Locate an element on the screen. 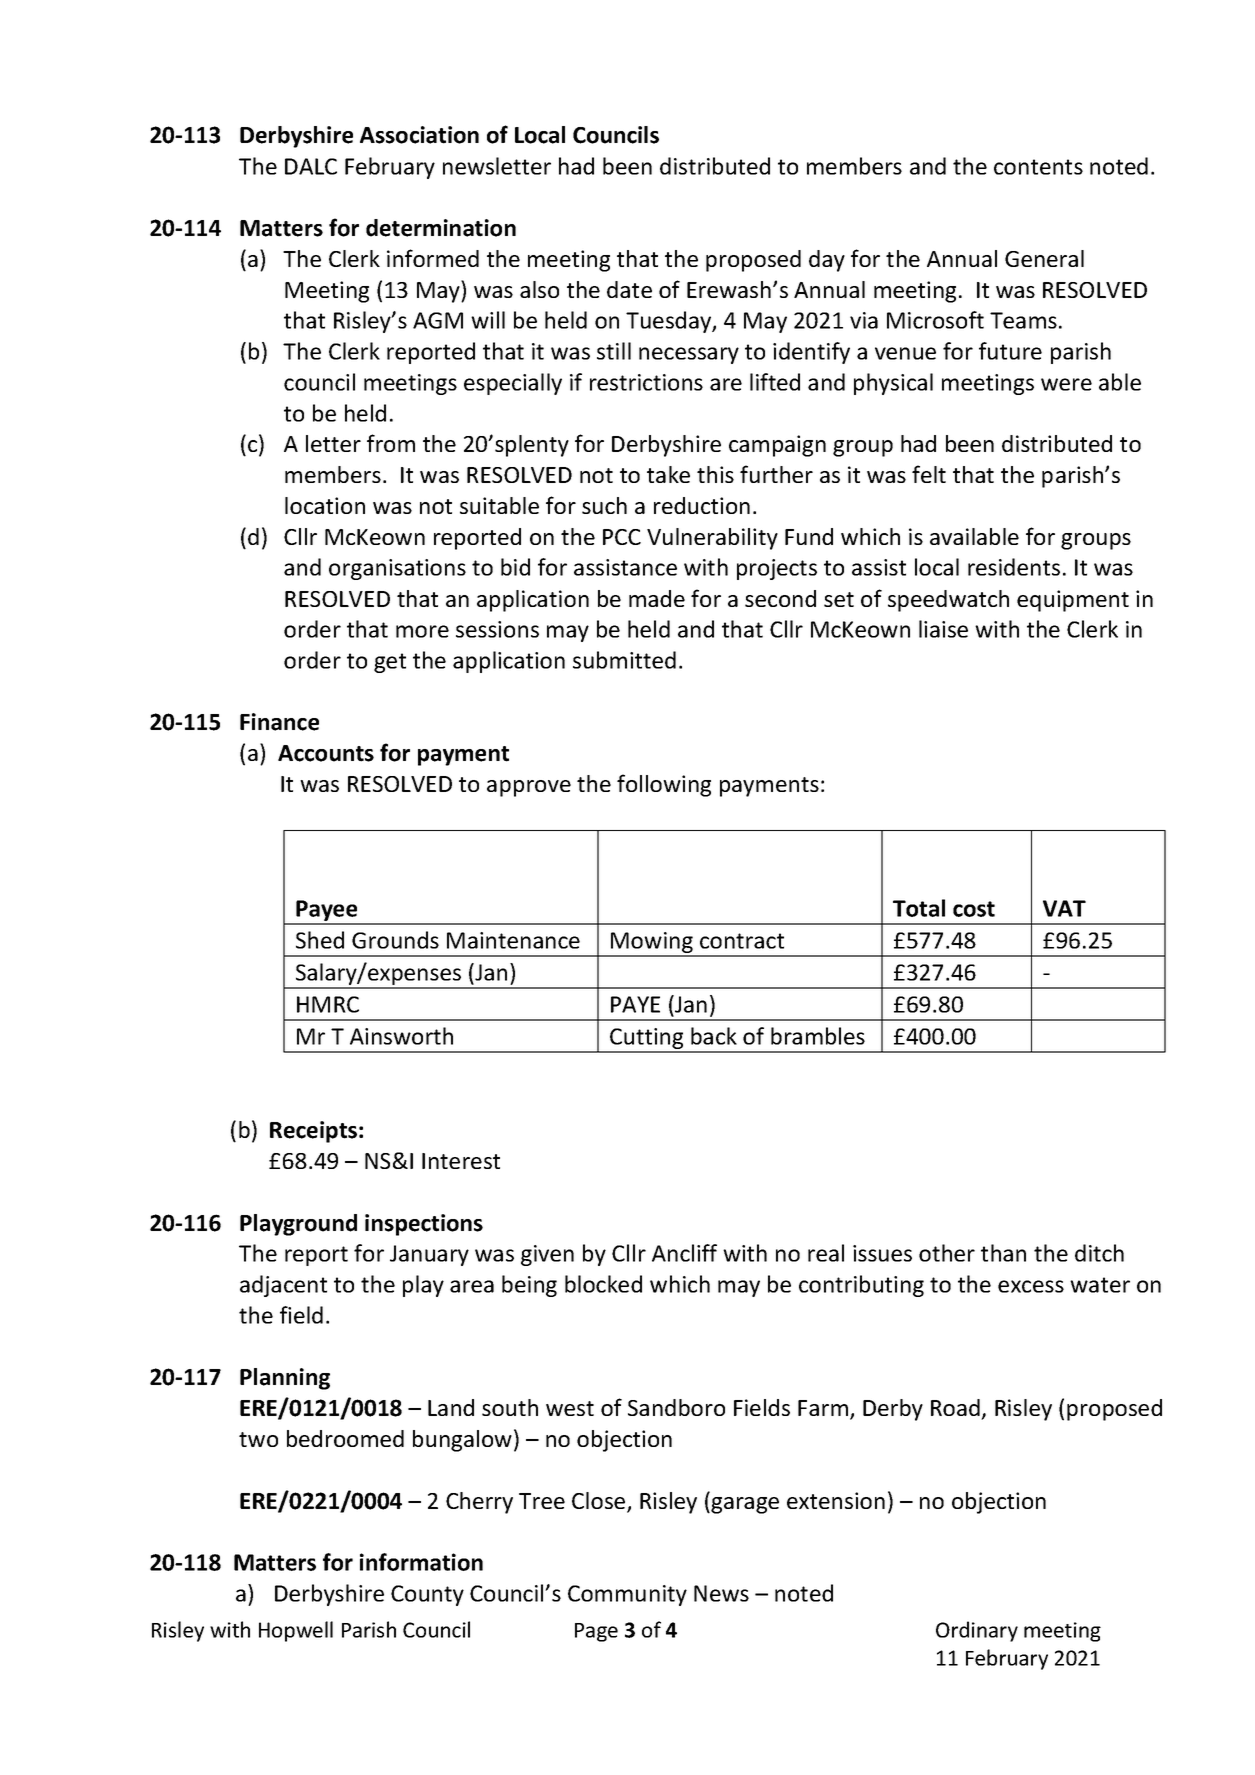 The image size is (1255, 1775). Association is located at coordinates (419, 135).
